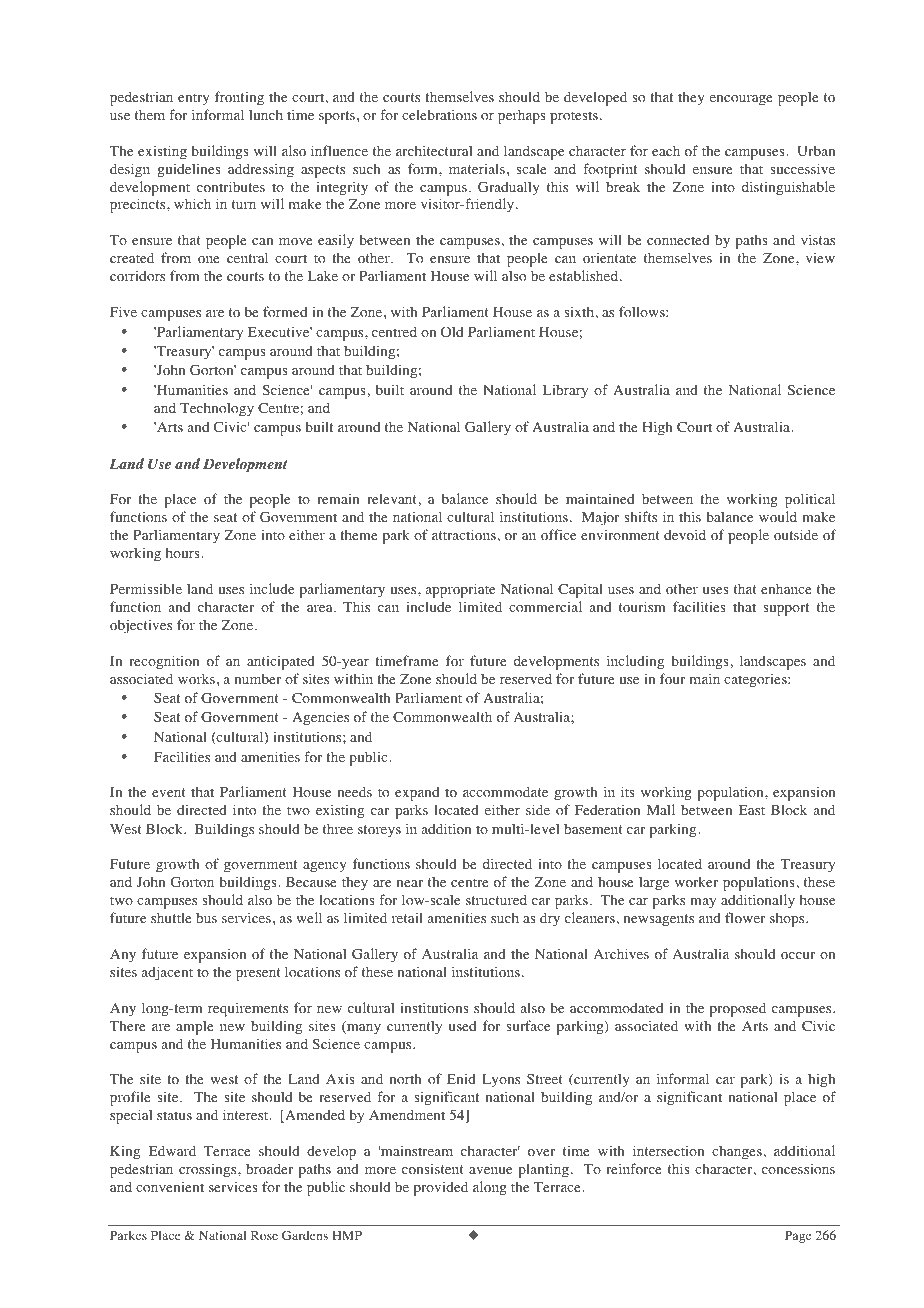  I want to click on follows, so click(643, 312).
